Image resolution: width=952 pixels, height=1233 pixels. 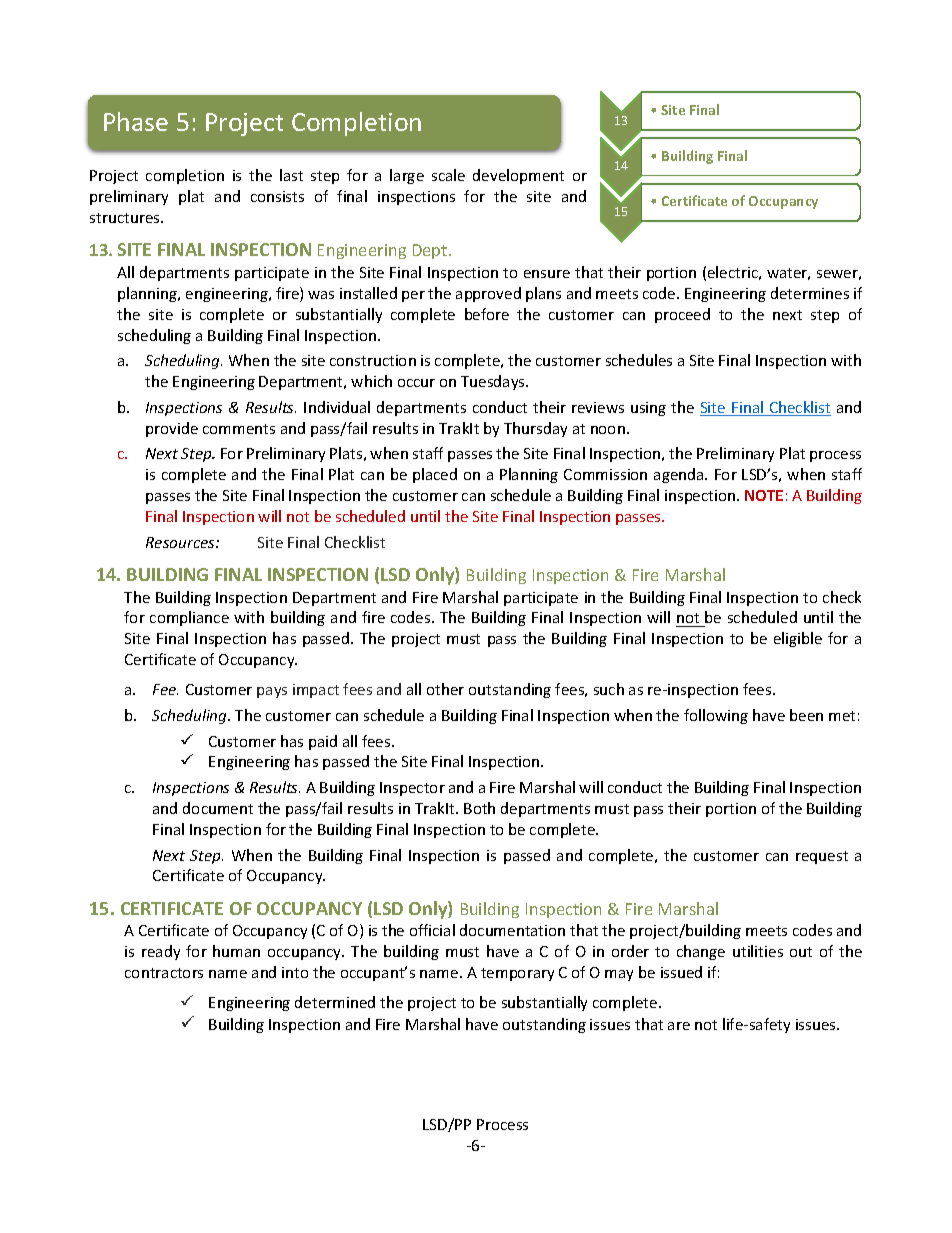 I want to click on following, so click(x=716, y=716).
